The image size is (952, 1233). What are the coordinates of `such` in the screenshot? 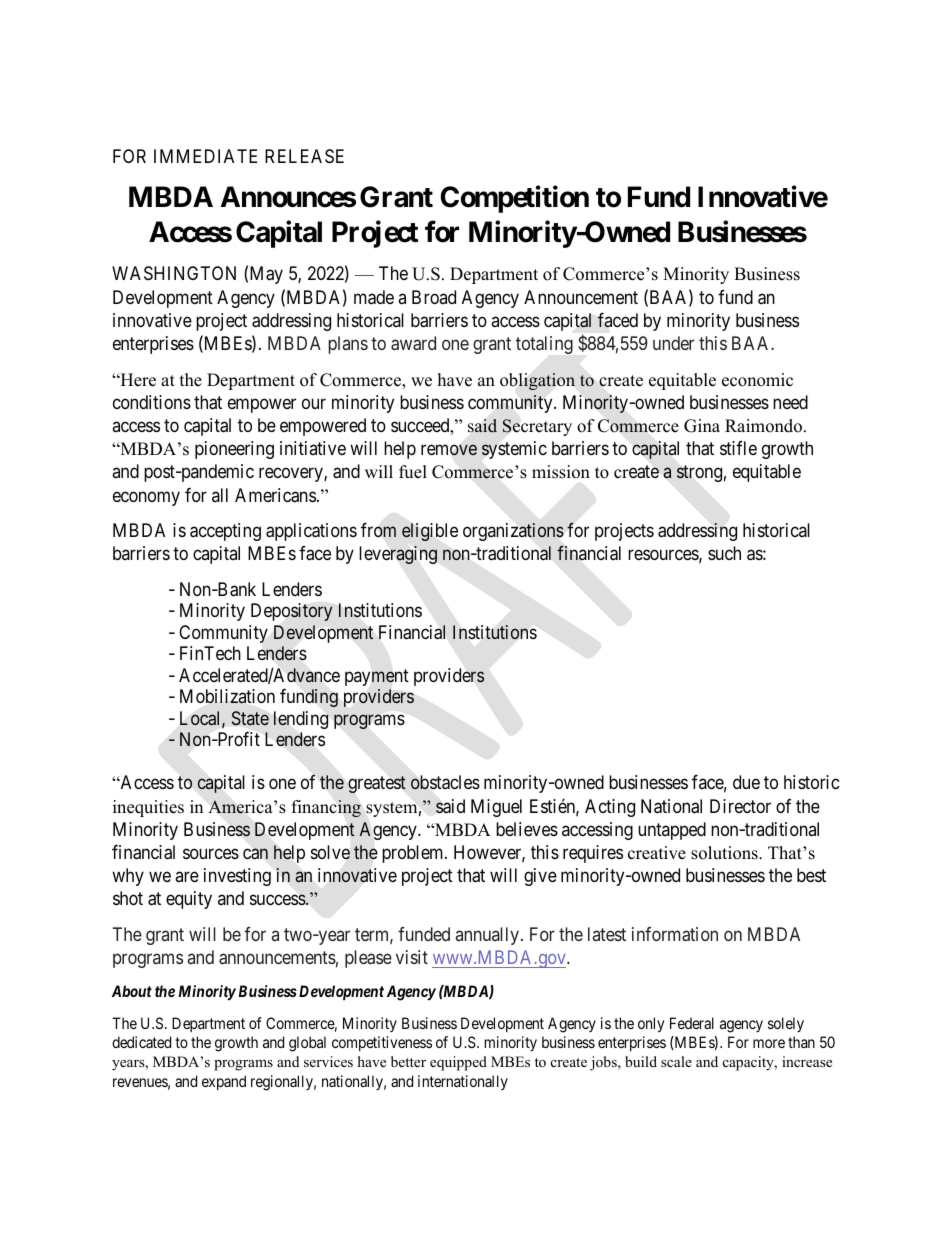 It's located at (724, 553).
